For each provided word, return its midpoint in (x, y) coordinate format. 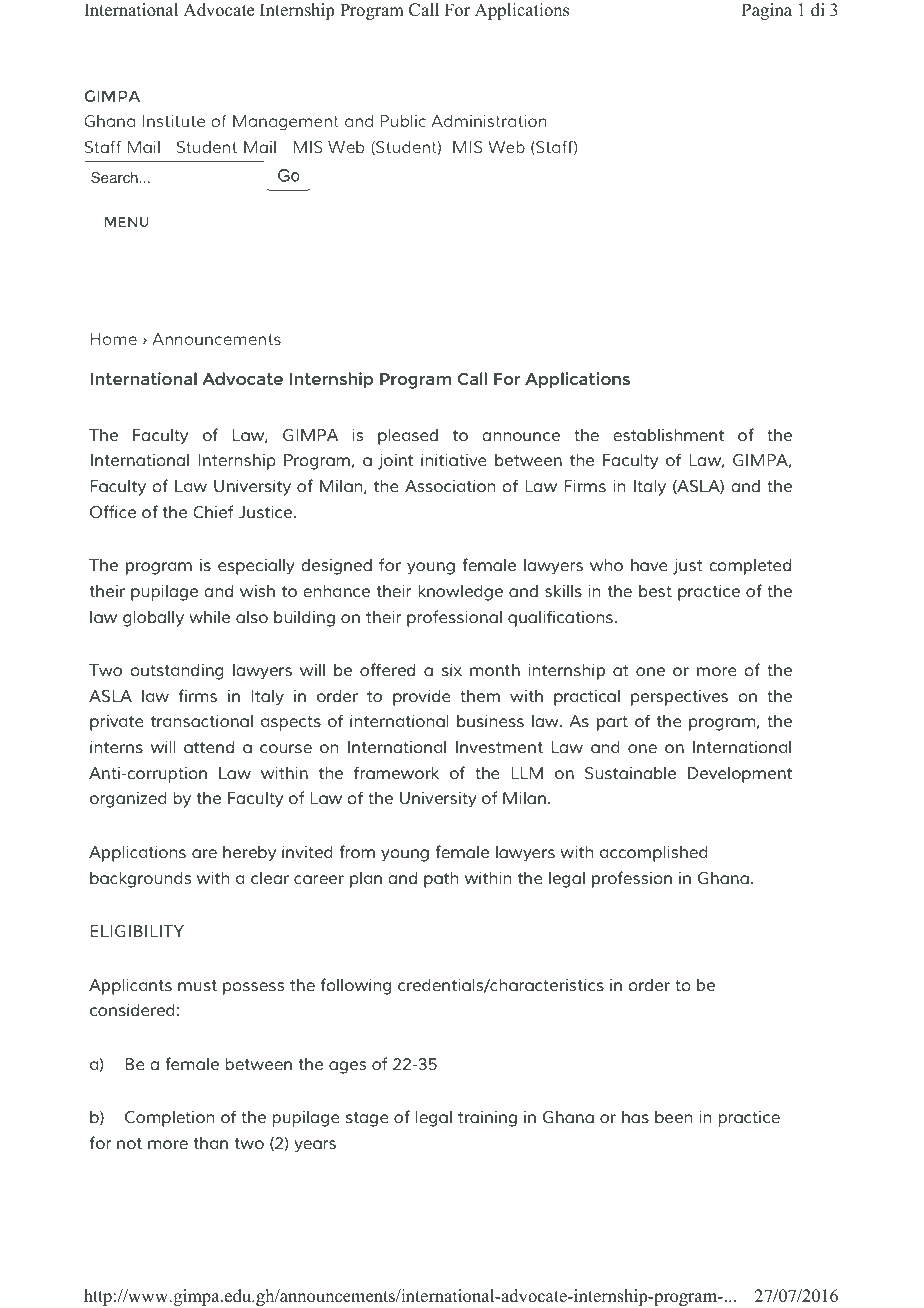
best (655, 591)
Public (403, 121)
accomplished (654, 853)
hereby (249, 853)
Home (114, 339)
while (209, 617)
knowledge (460, 592)
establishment (668, 434)
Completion (169, 1118)
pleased (408, 436)
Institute (173, 121)
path (441, 879)
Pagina (767, 11)
